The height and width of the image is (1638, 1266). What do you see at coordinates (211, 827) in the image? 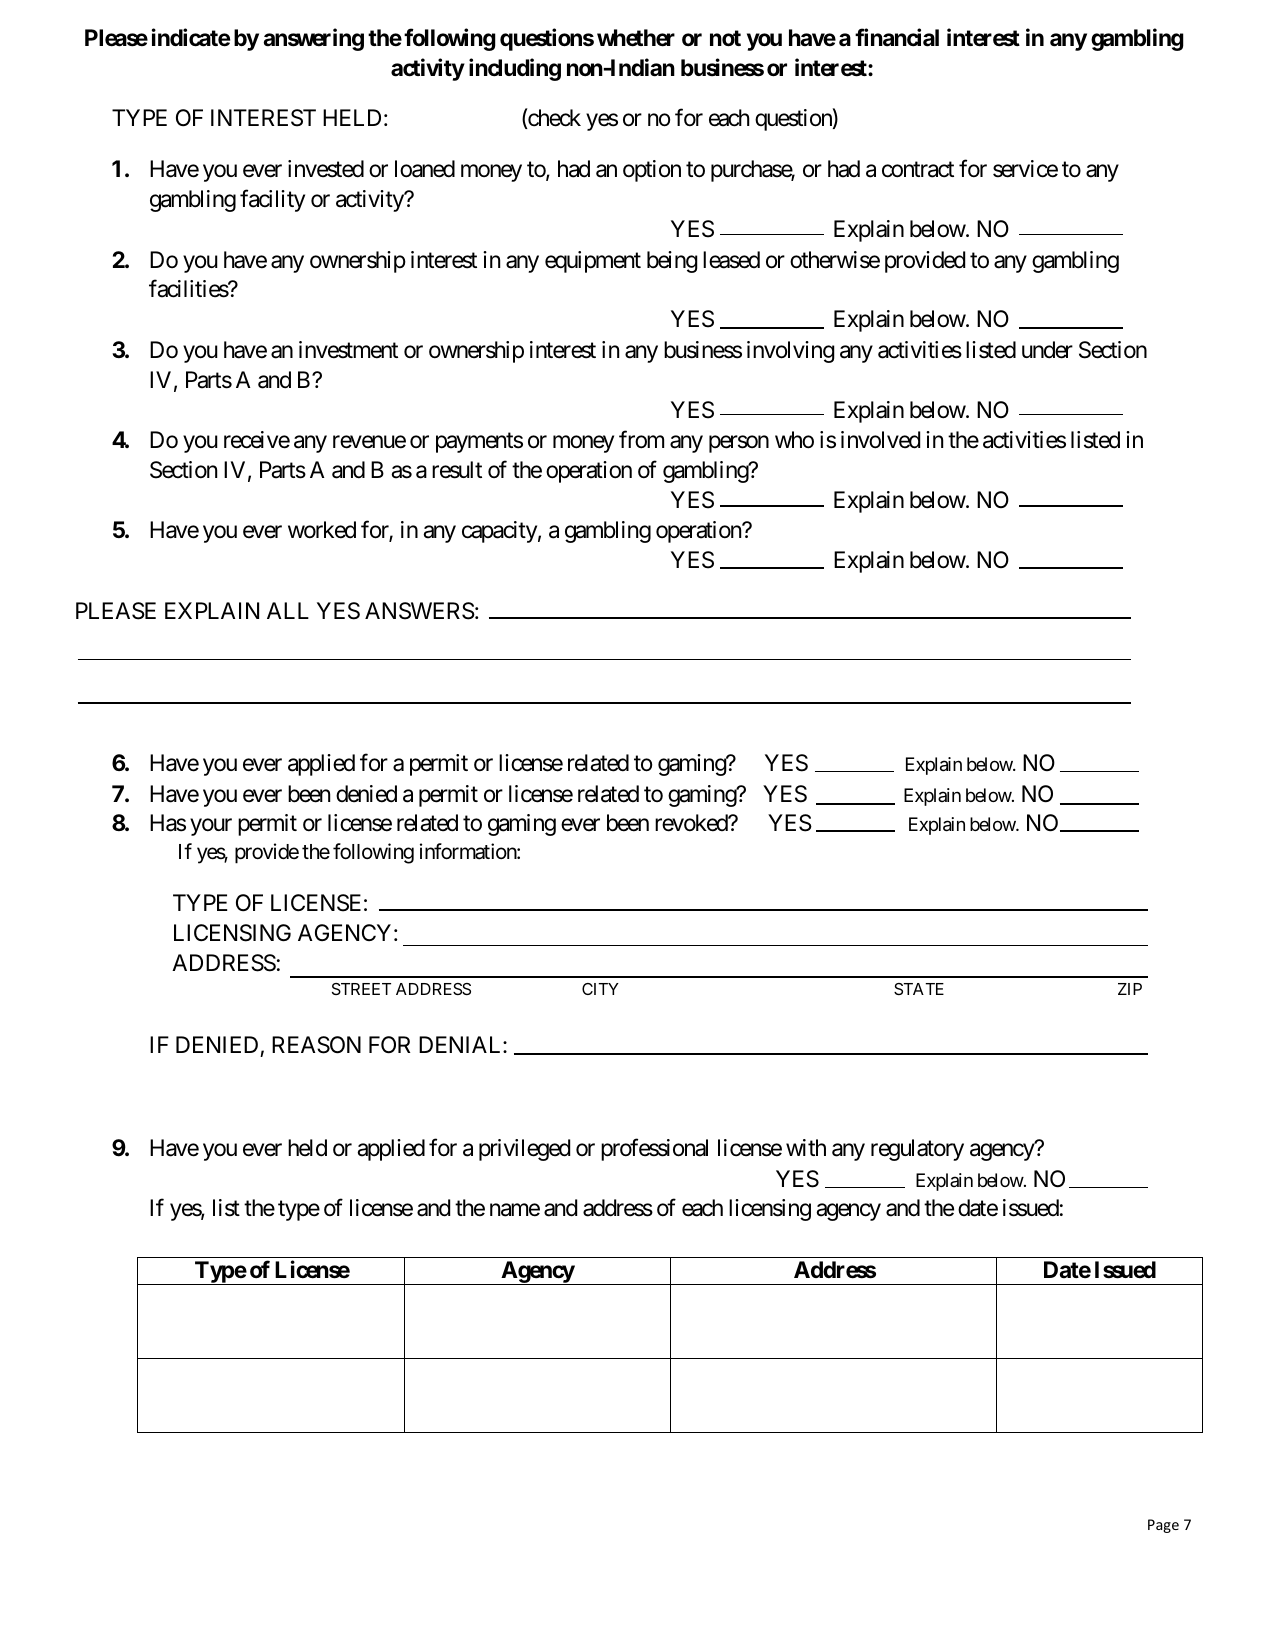
I see `your` at bounding box center [211, 827].
